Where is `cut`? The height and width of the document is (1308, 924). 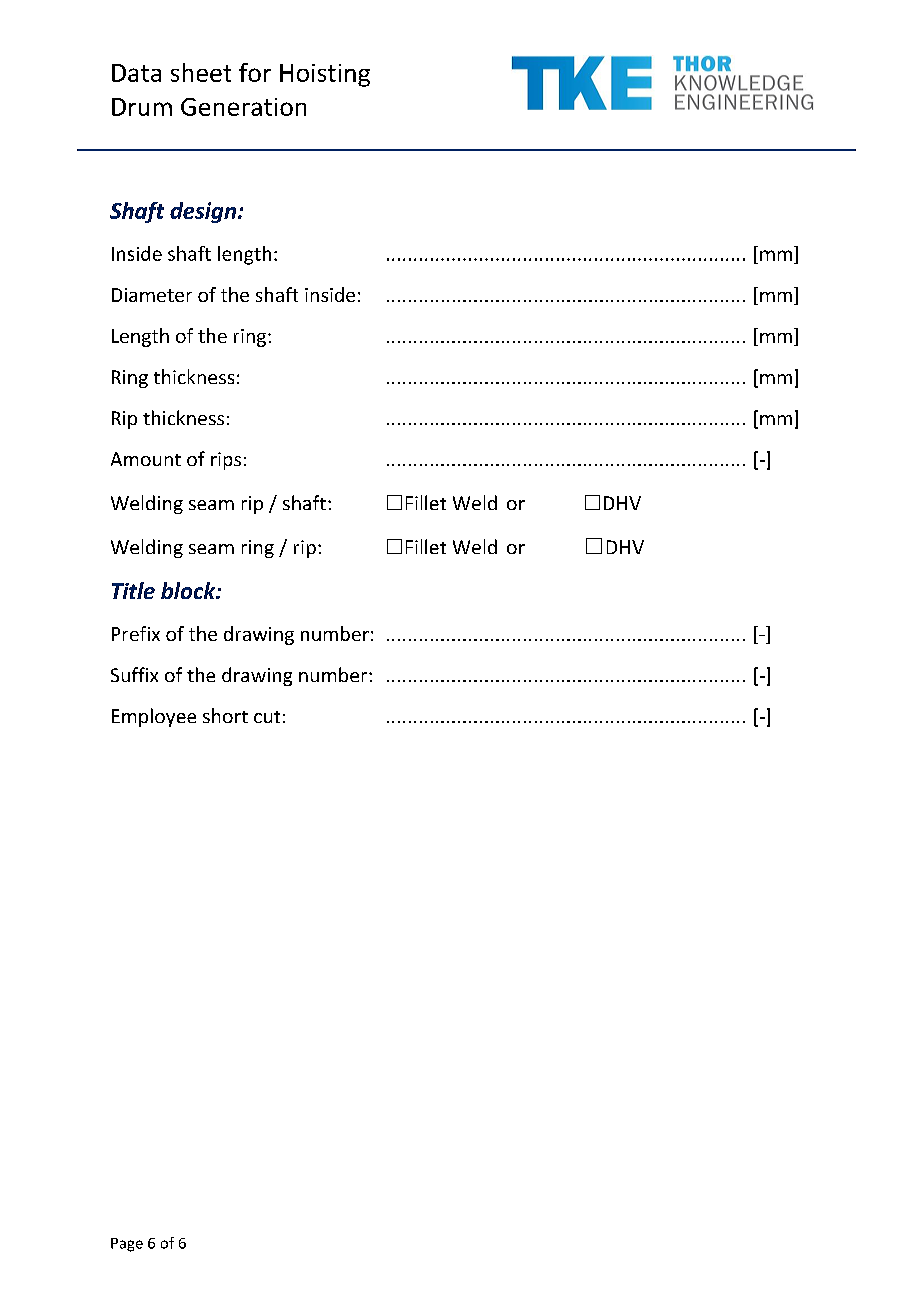
cut is located at coordinates (267, 717).
